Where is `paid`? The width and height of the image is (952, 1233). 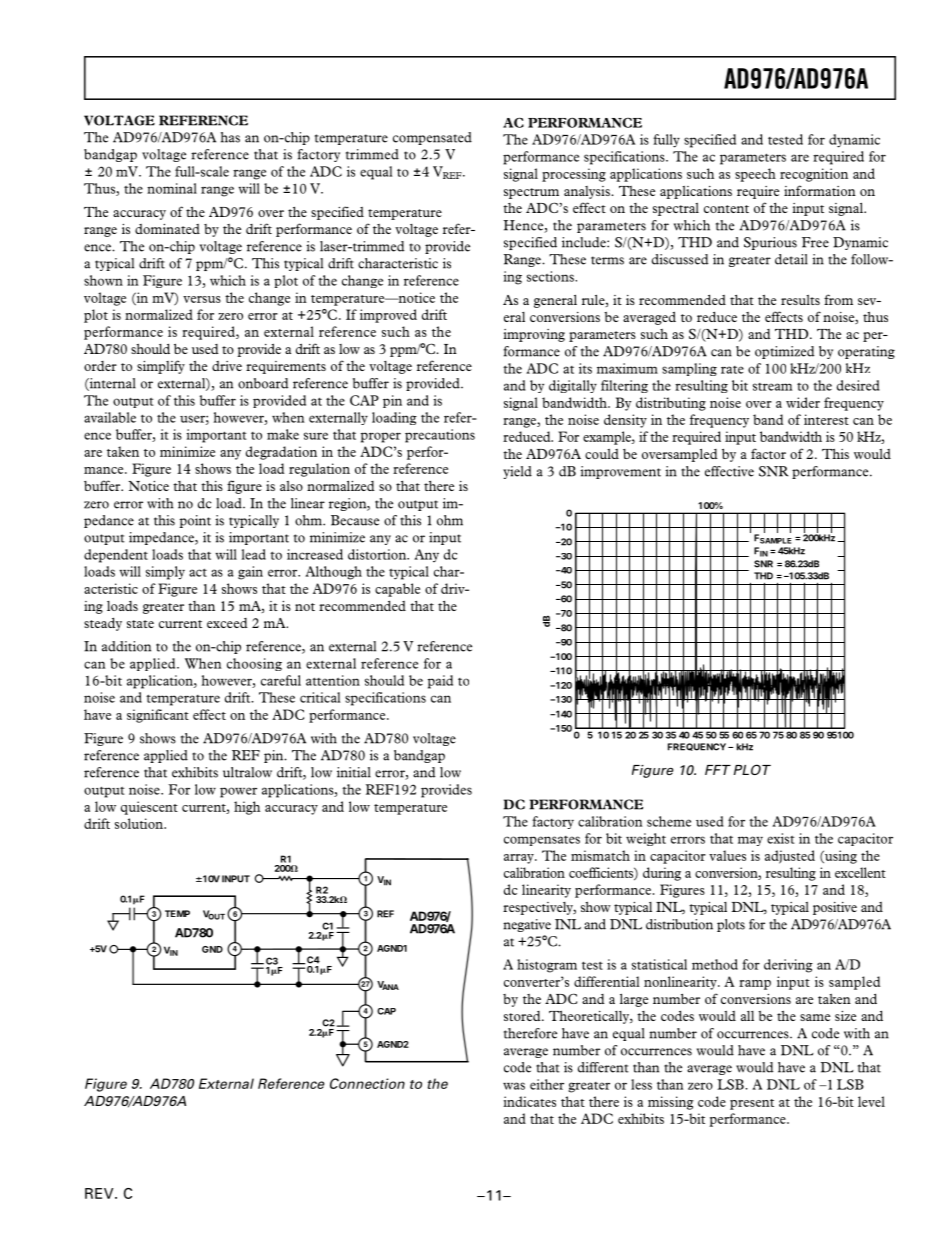
paid is located at coordinates (440, 682).
